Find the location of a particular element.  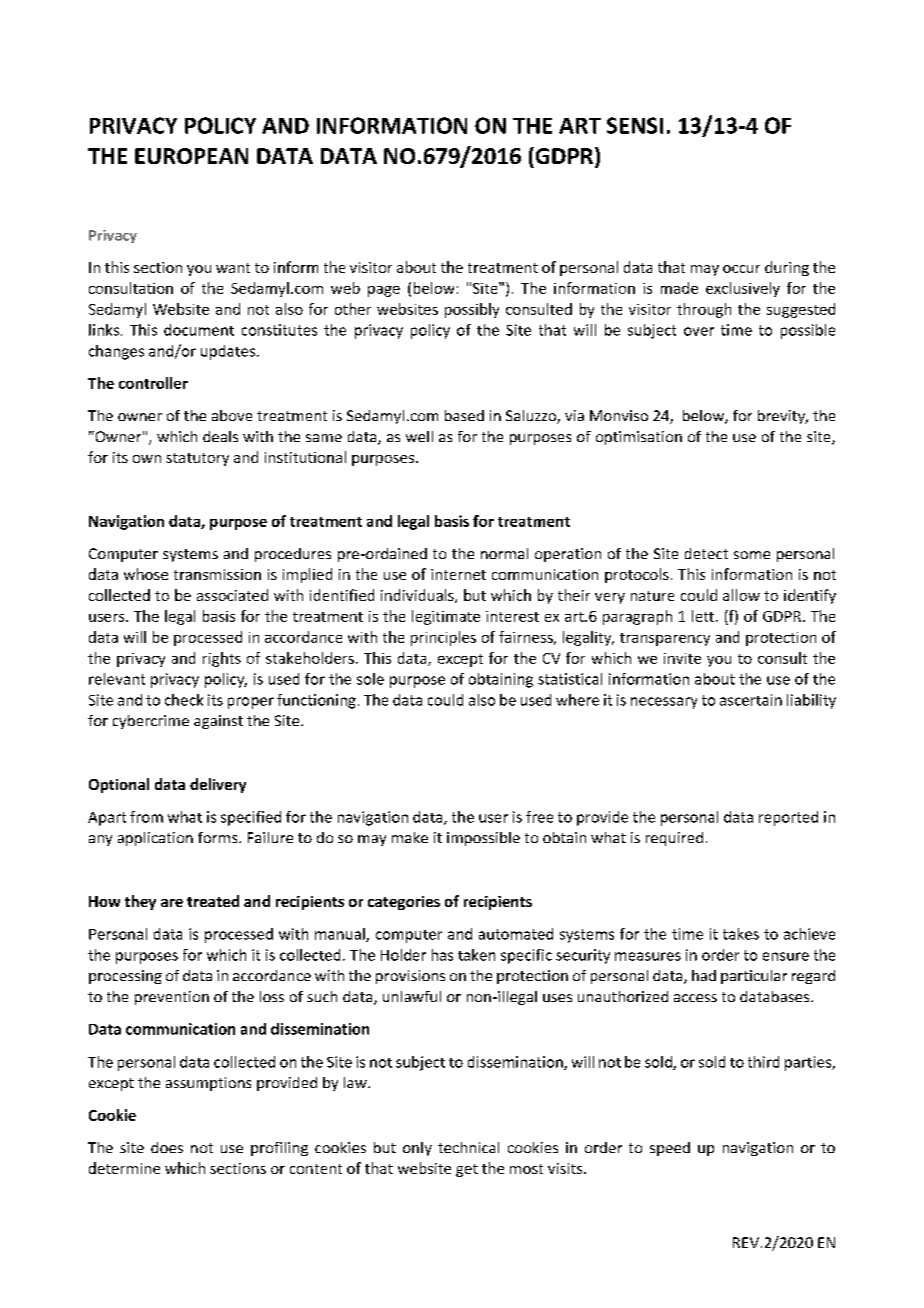

EUROPEAN is located at coordinates (191, 156).
